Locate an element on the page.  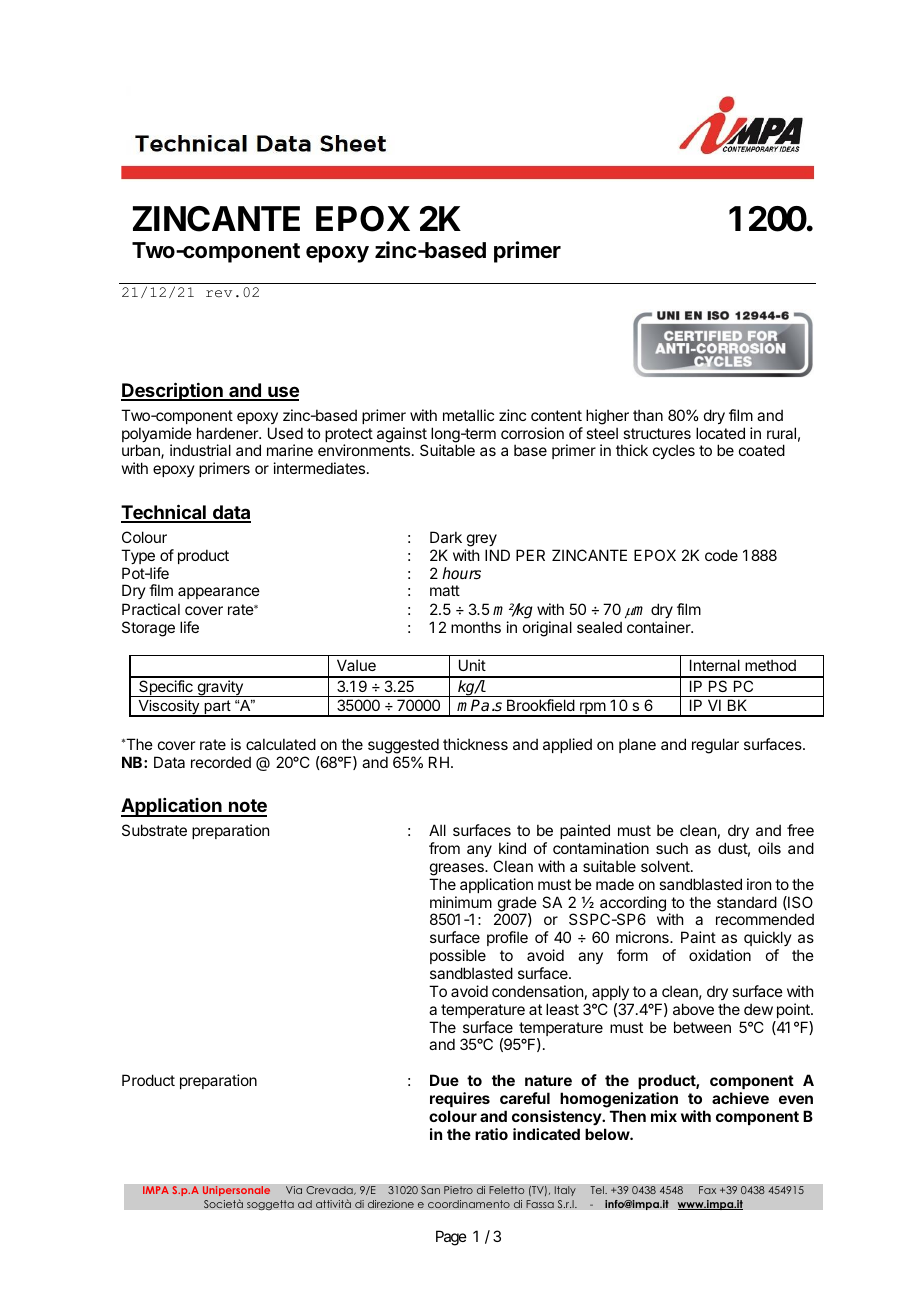
located is located at coordinates (720, 433).
